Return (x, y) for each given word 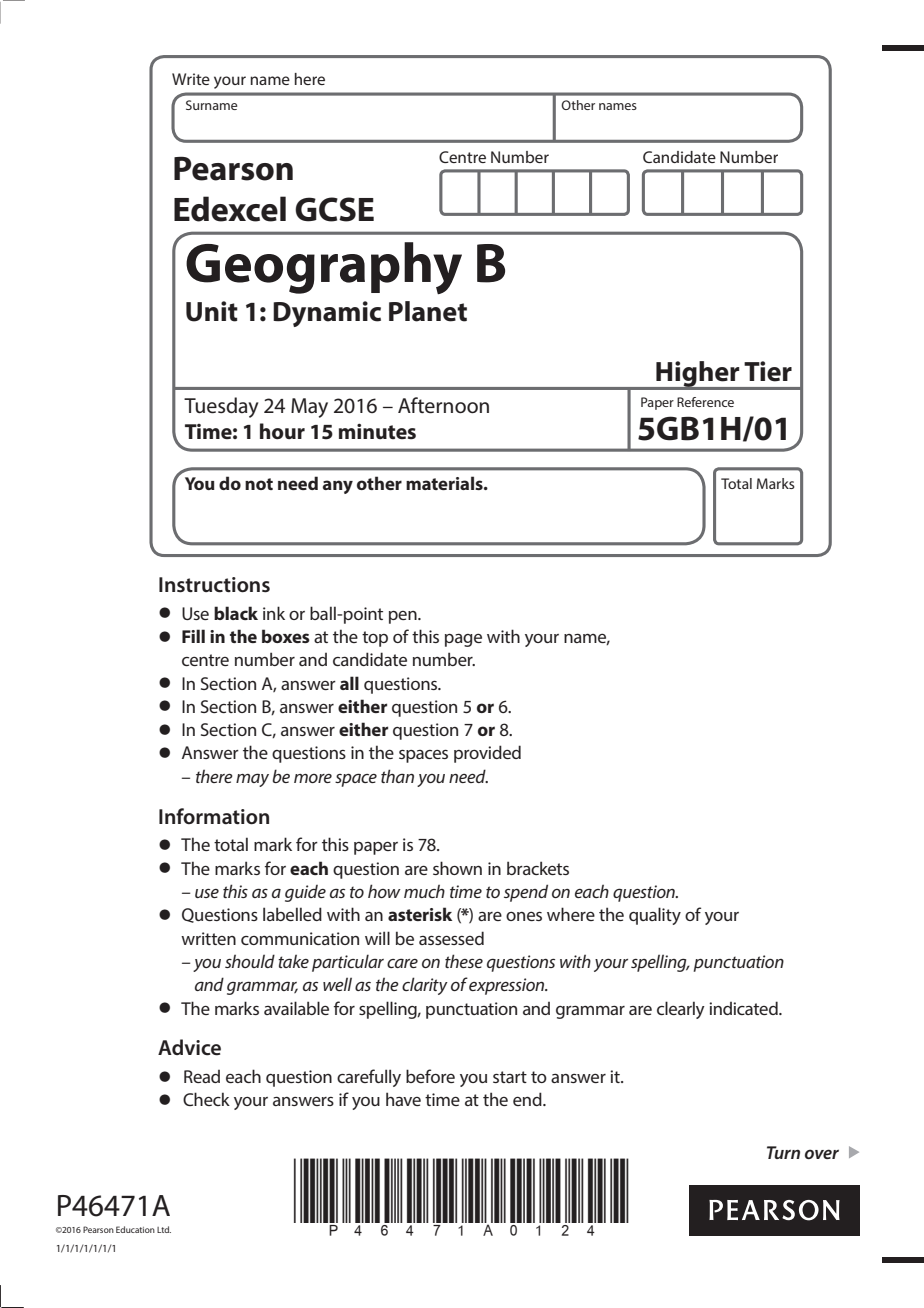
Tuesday (221, 407)
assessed (451, 938)
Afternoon (443, 405)
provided (487, 754)
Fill (193, 636)
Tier (768, 371)
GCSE (334, 209)
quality (655, 916)
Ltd (164, 1229)
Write (191, 79)
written (208, 938)
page (463, 640)
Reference (705, 402)
